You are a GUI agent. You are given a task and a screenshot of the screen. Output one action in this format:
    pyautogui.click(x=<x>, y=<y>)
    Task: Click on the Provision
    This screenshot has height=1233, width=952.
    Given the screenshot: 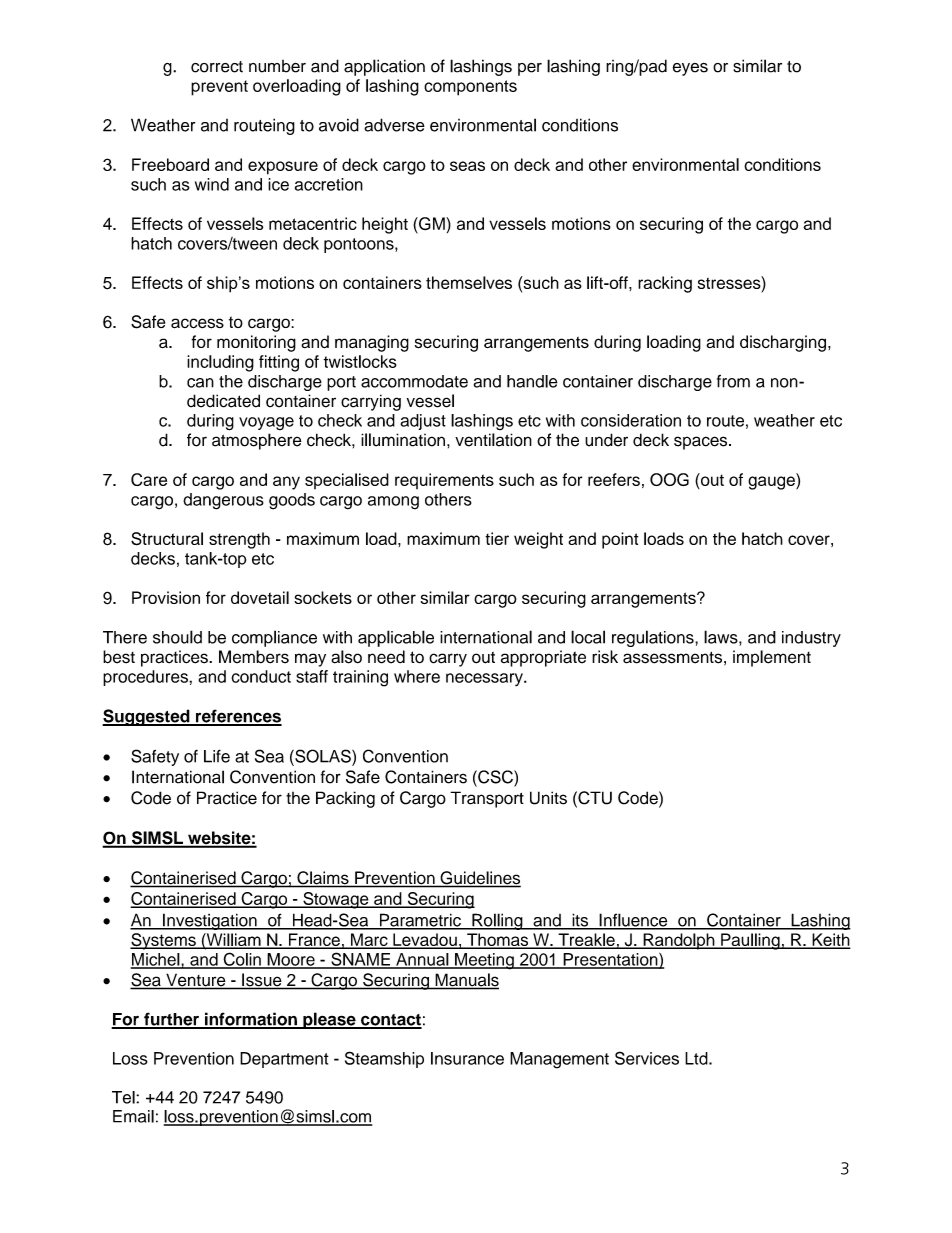 What is the action you would take?
    pyautogui.click(x=166, y=597)
